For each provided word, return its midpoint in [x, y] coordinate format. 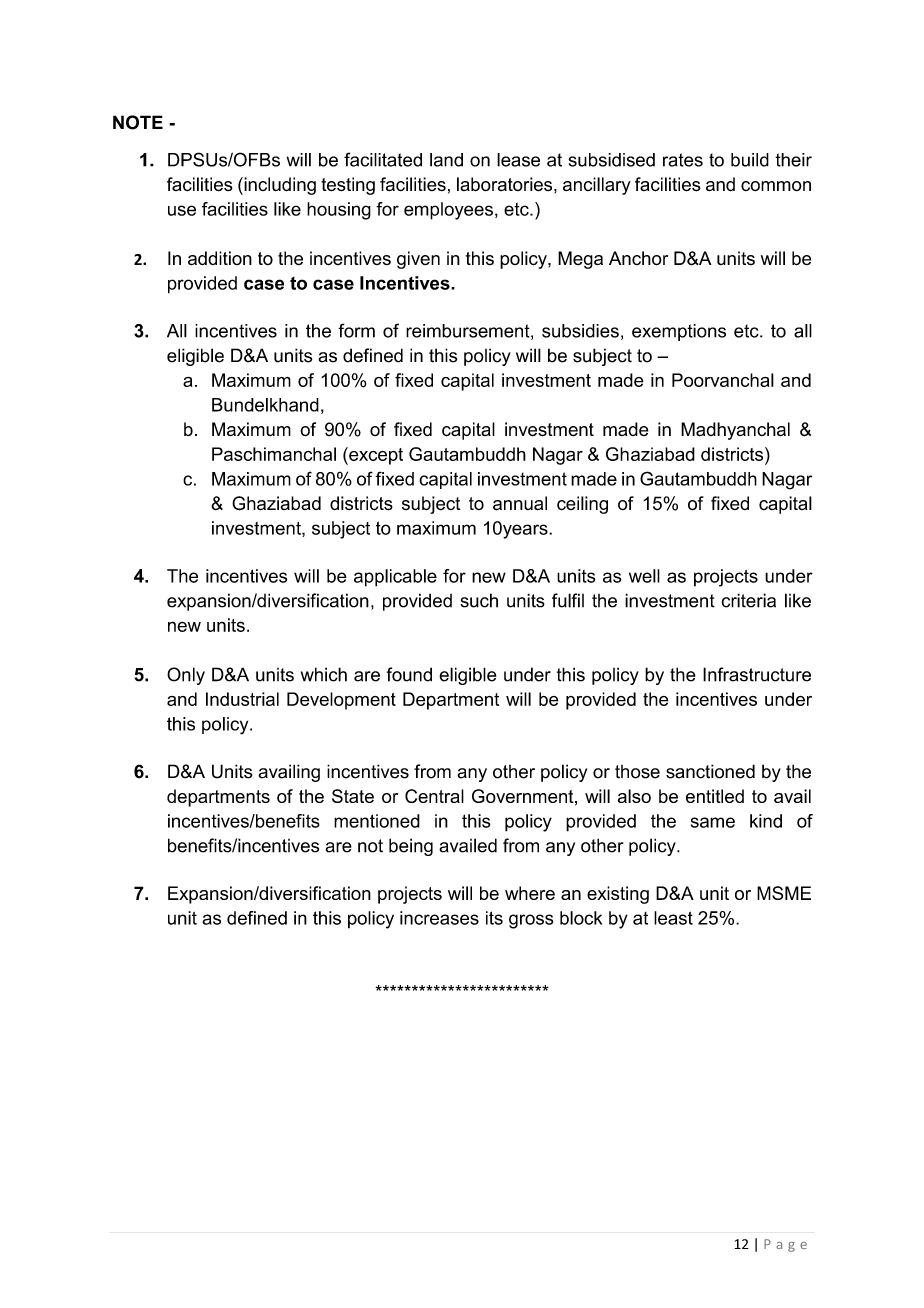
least [673, 918]
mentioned [377, 821]
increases [439, 918]
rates [683, 160]
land [446, 160]
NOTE [138, 122]
